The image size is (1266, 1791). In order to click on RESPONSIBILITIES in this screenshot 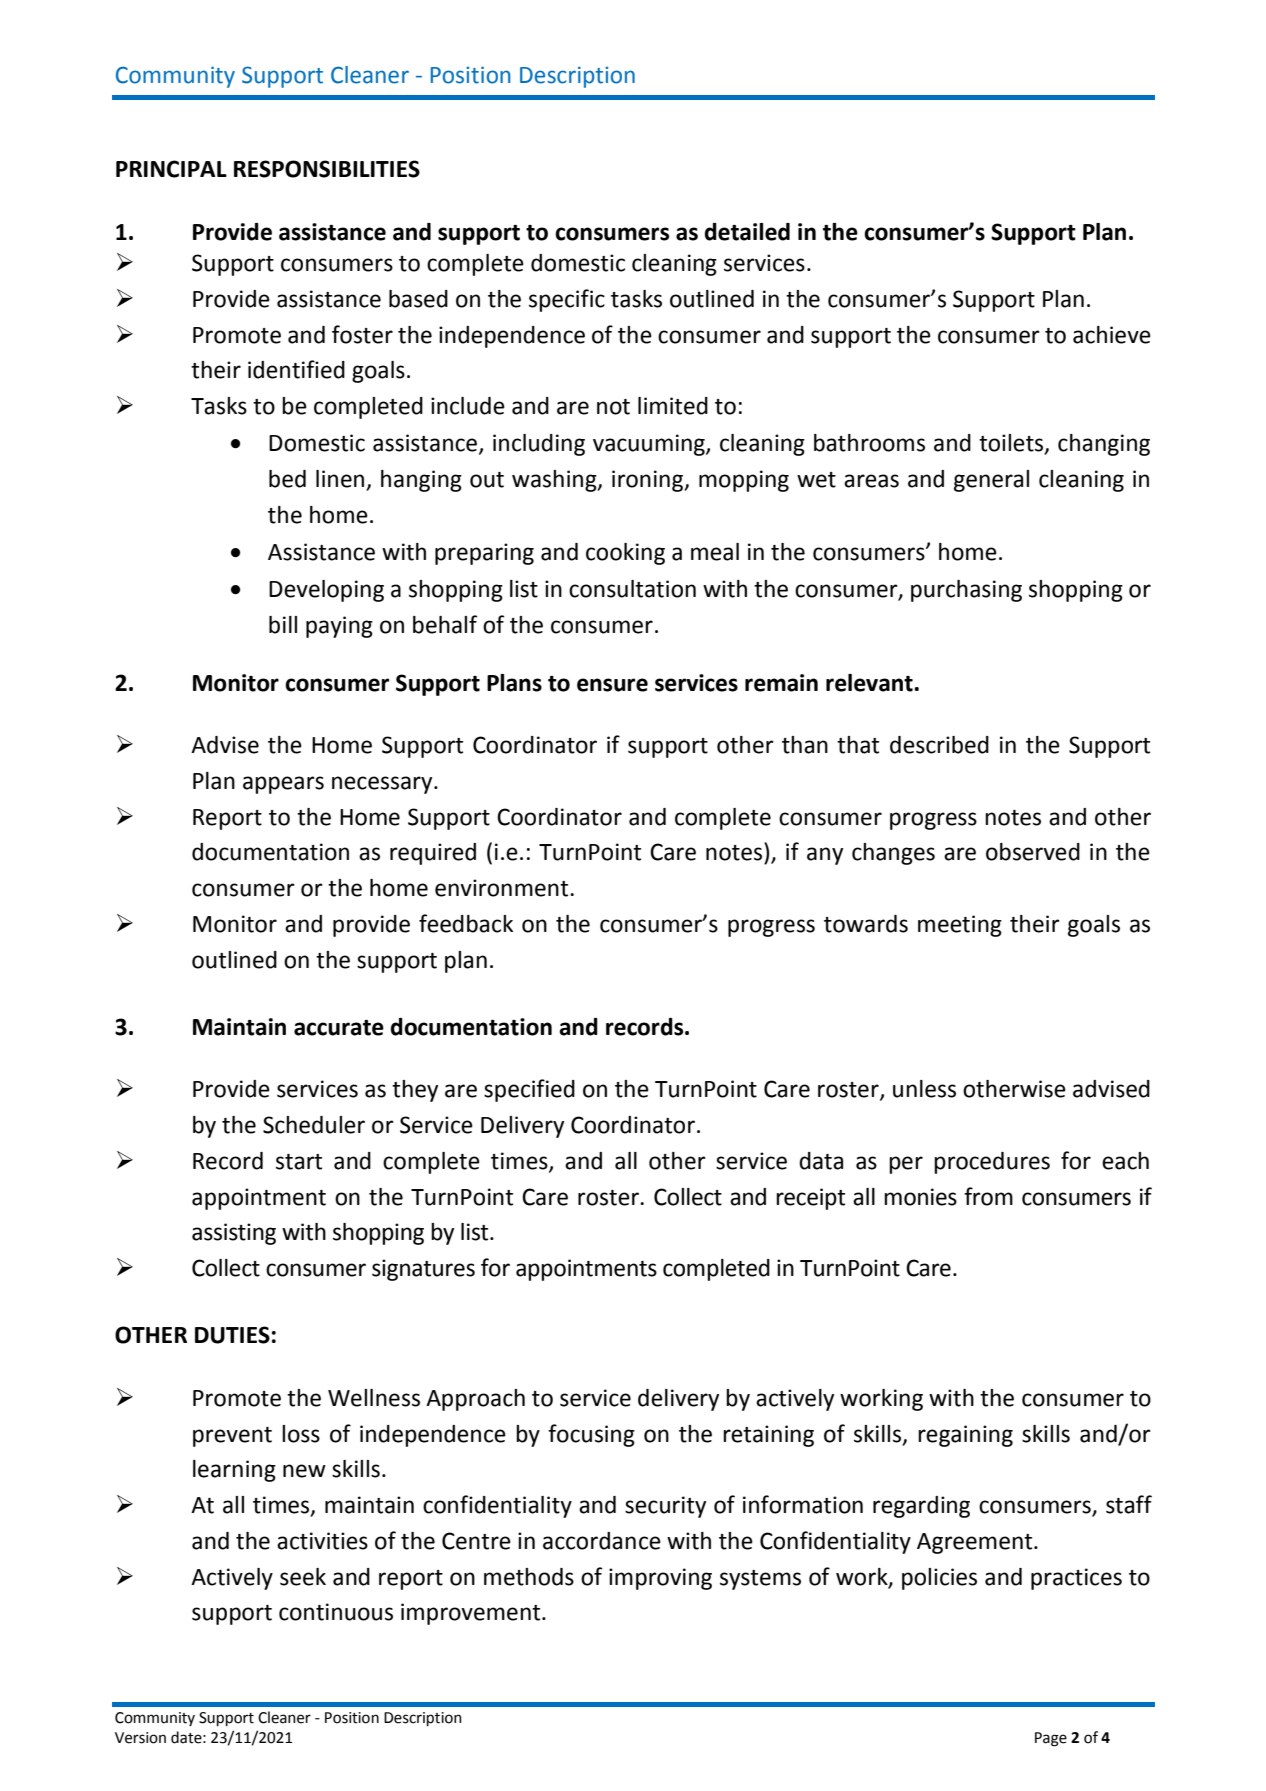, I will do `click(327, 169)`.
